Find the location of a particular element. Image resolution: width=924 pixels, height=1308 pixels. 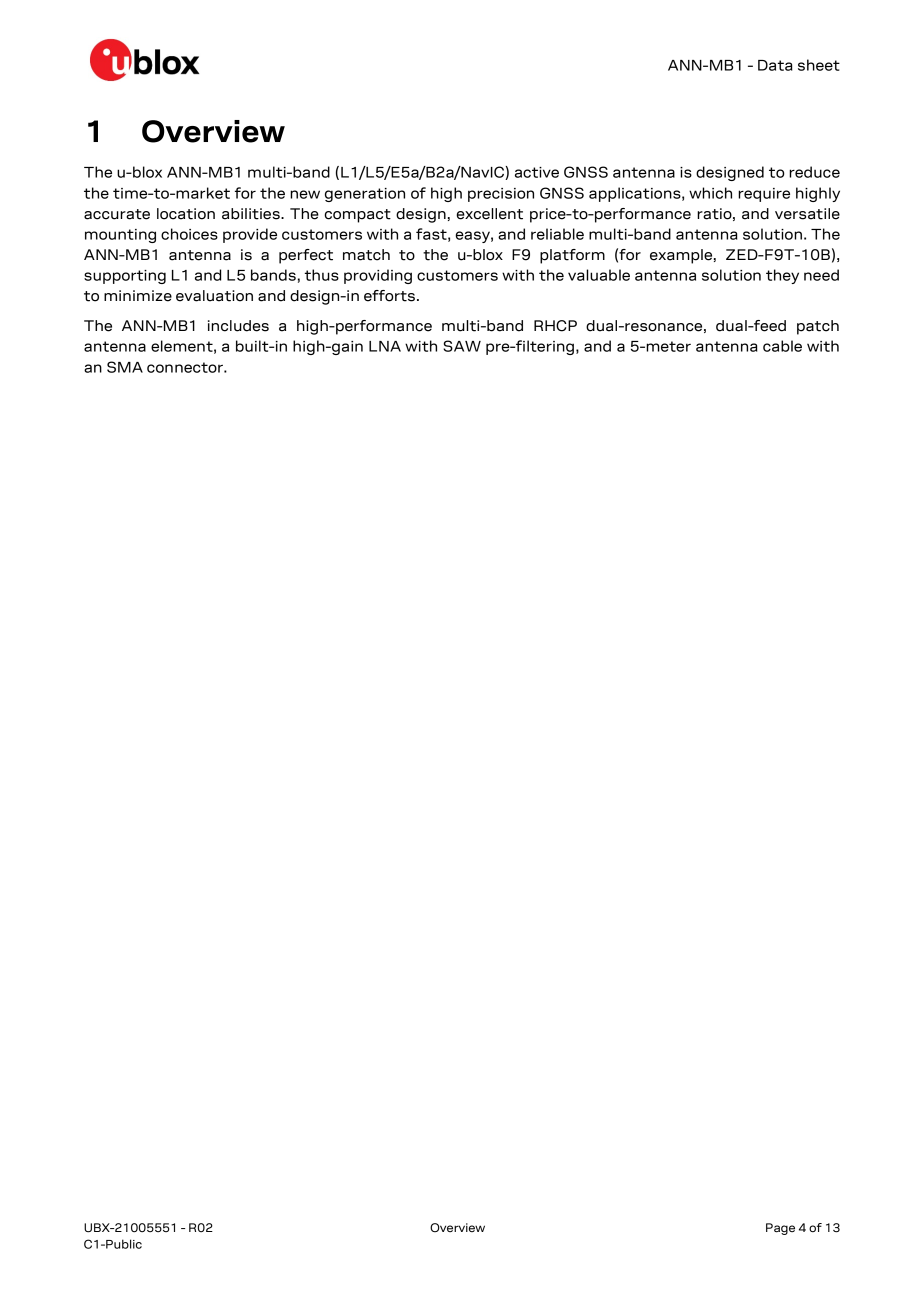

cable is located at coordinates (782, 346).
